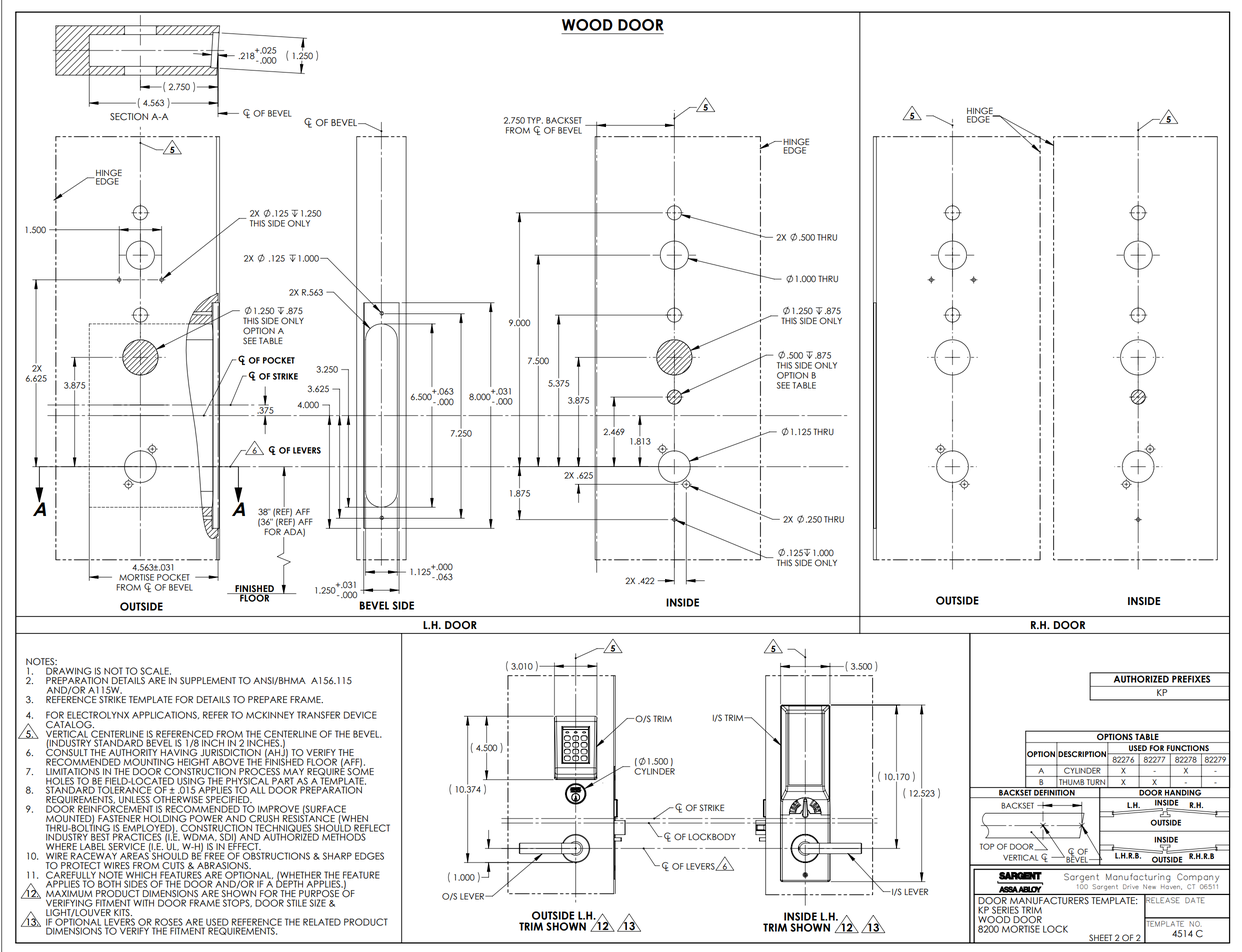 Image resolution: width=1242 pixels, height=952 pixels. I want to click on SUPPLEMENT, so click(208, 681).
